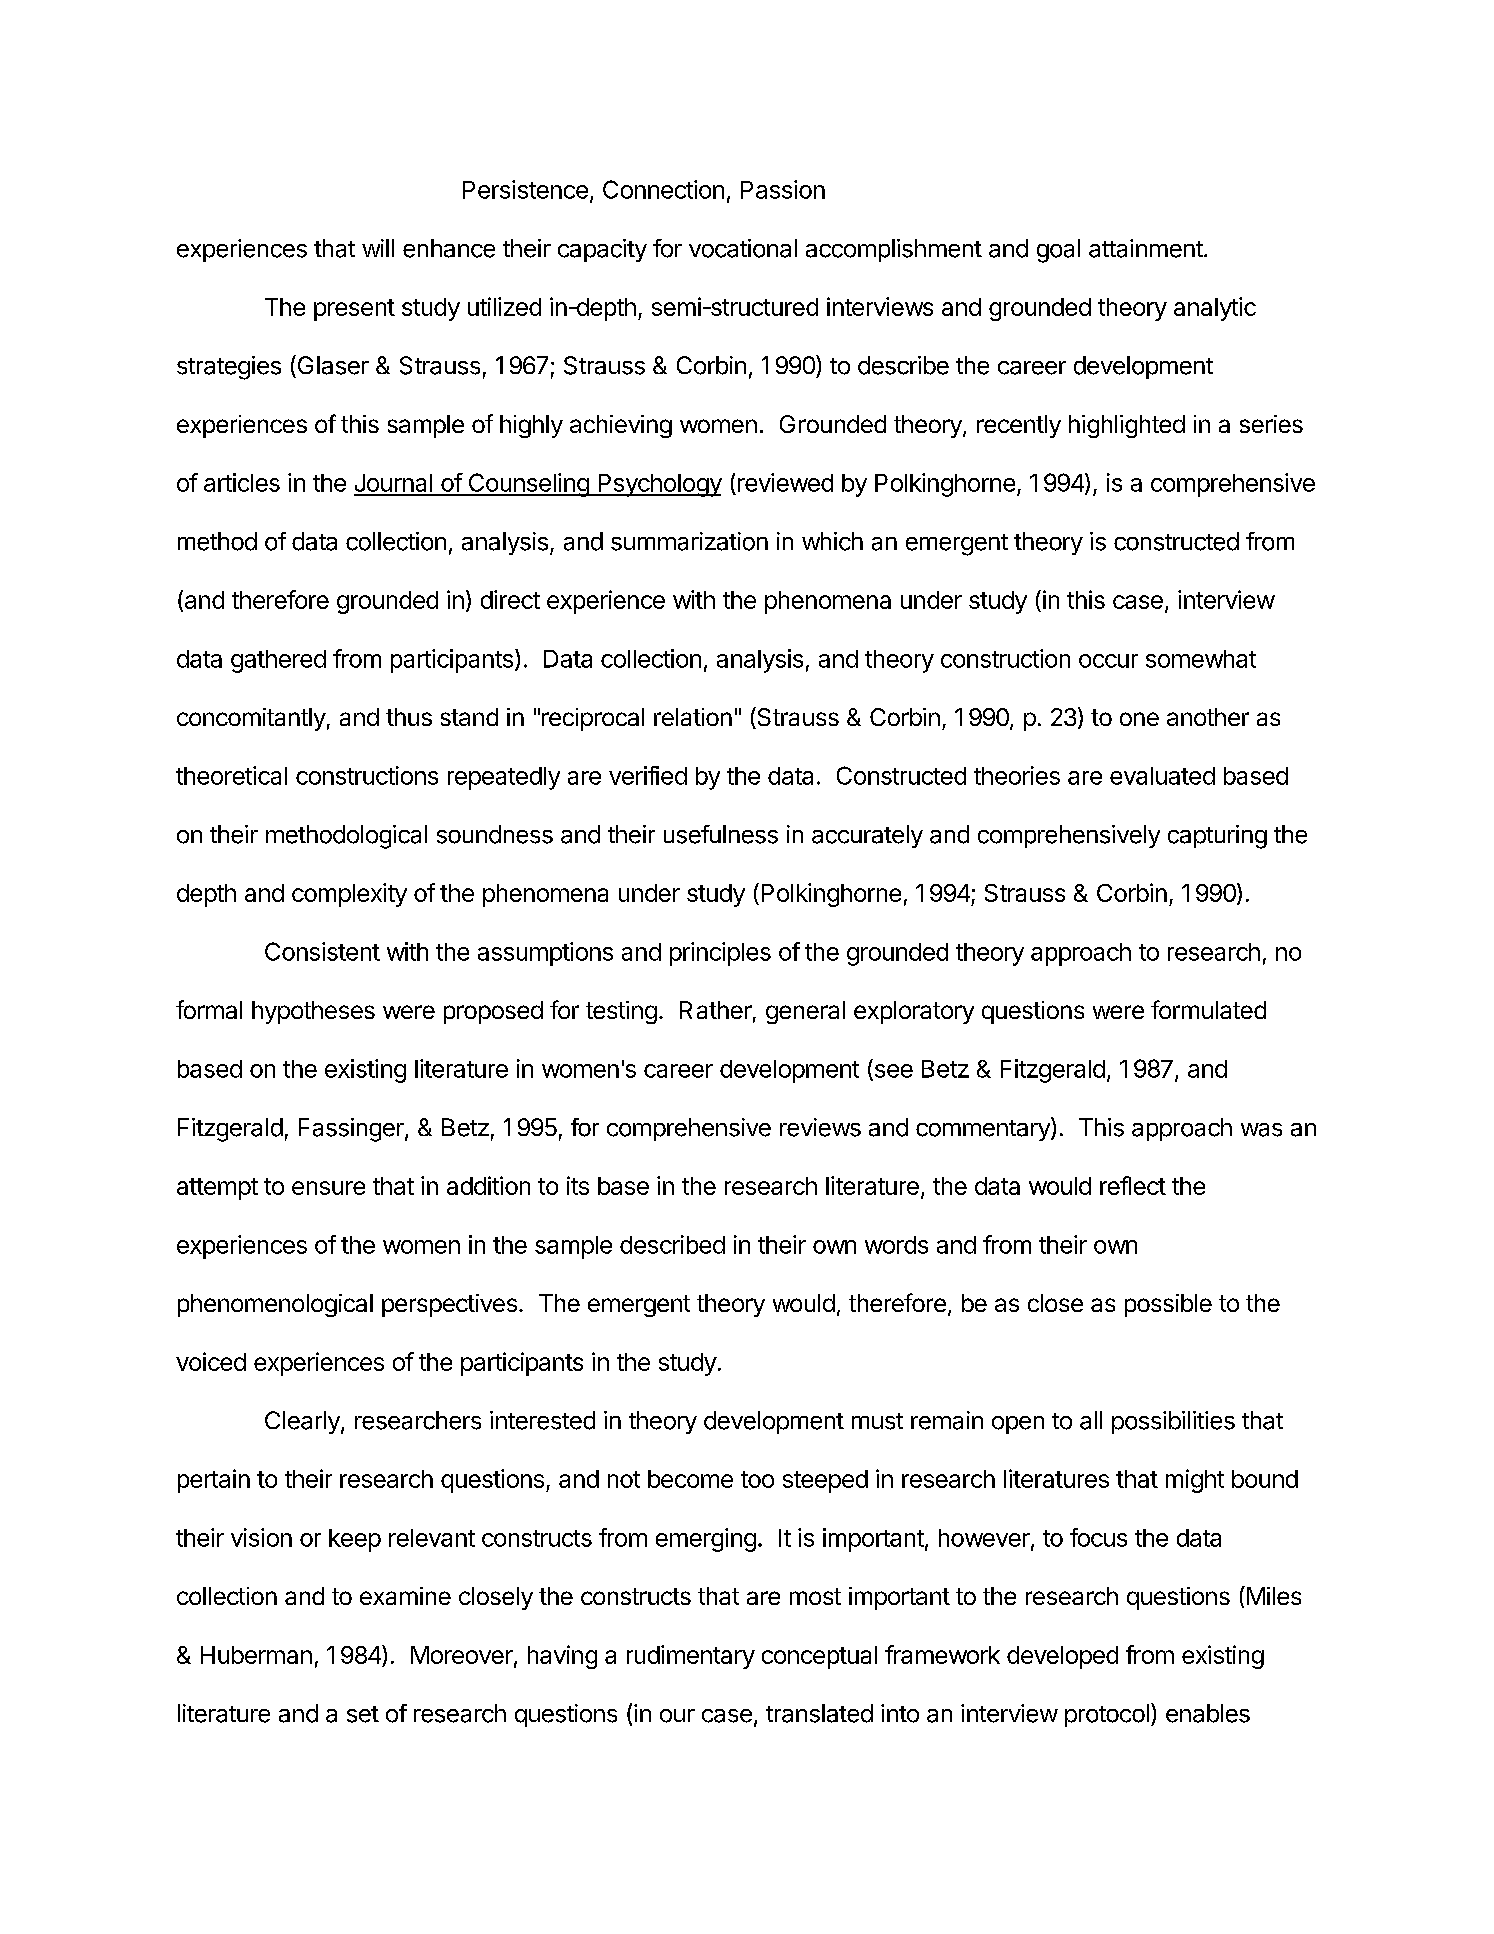  What do you see at coordinates (1146, 248) in the screenshot?
I see `attainment` at bounding box center [1146, 248].
